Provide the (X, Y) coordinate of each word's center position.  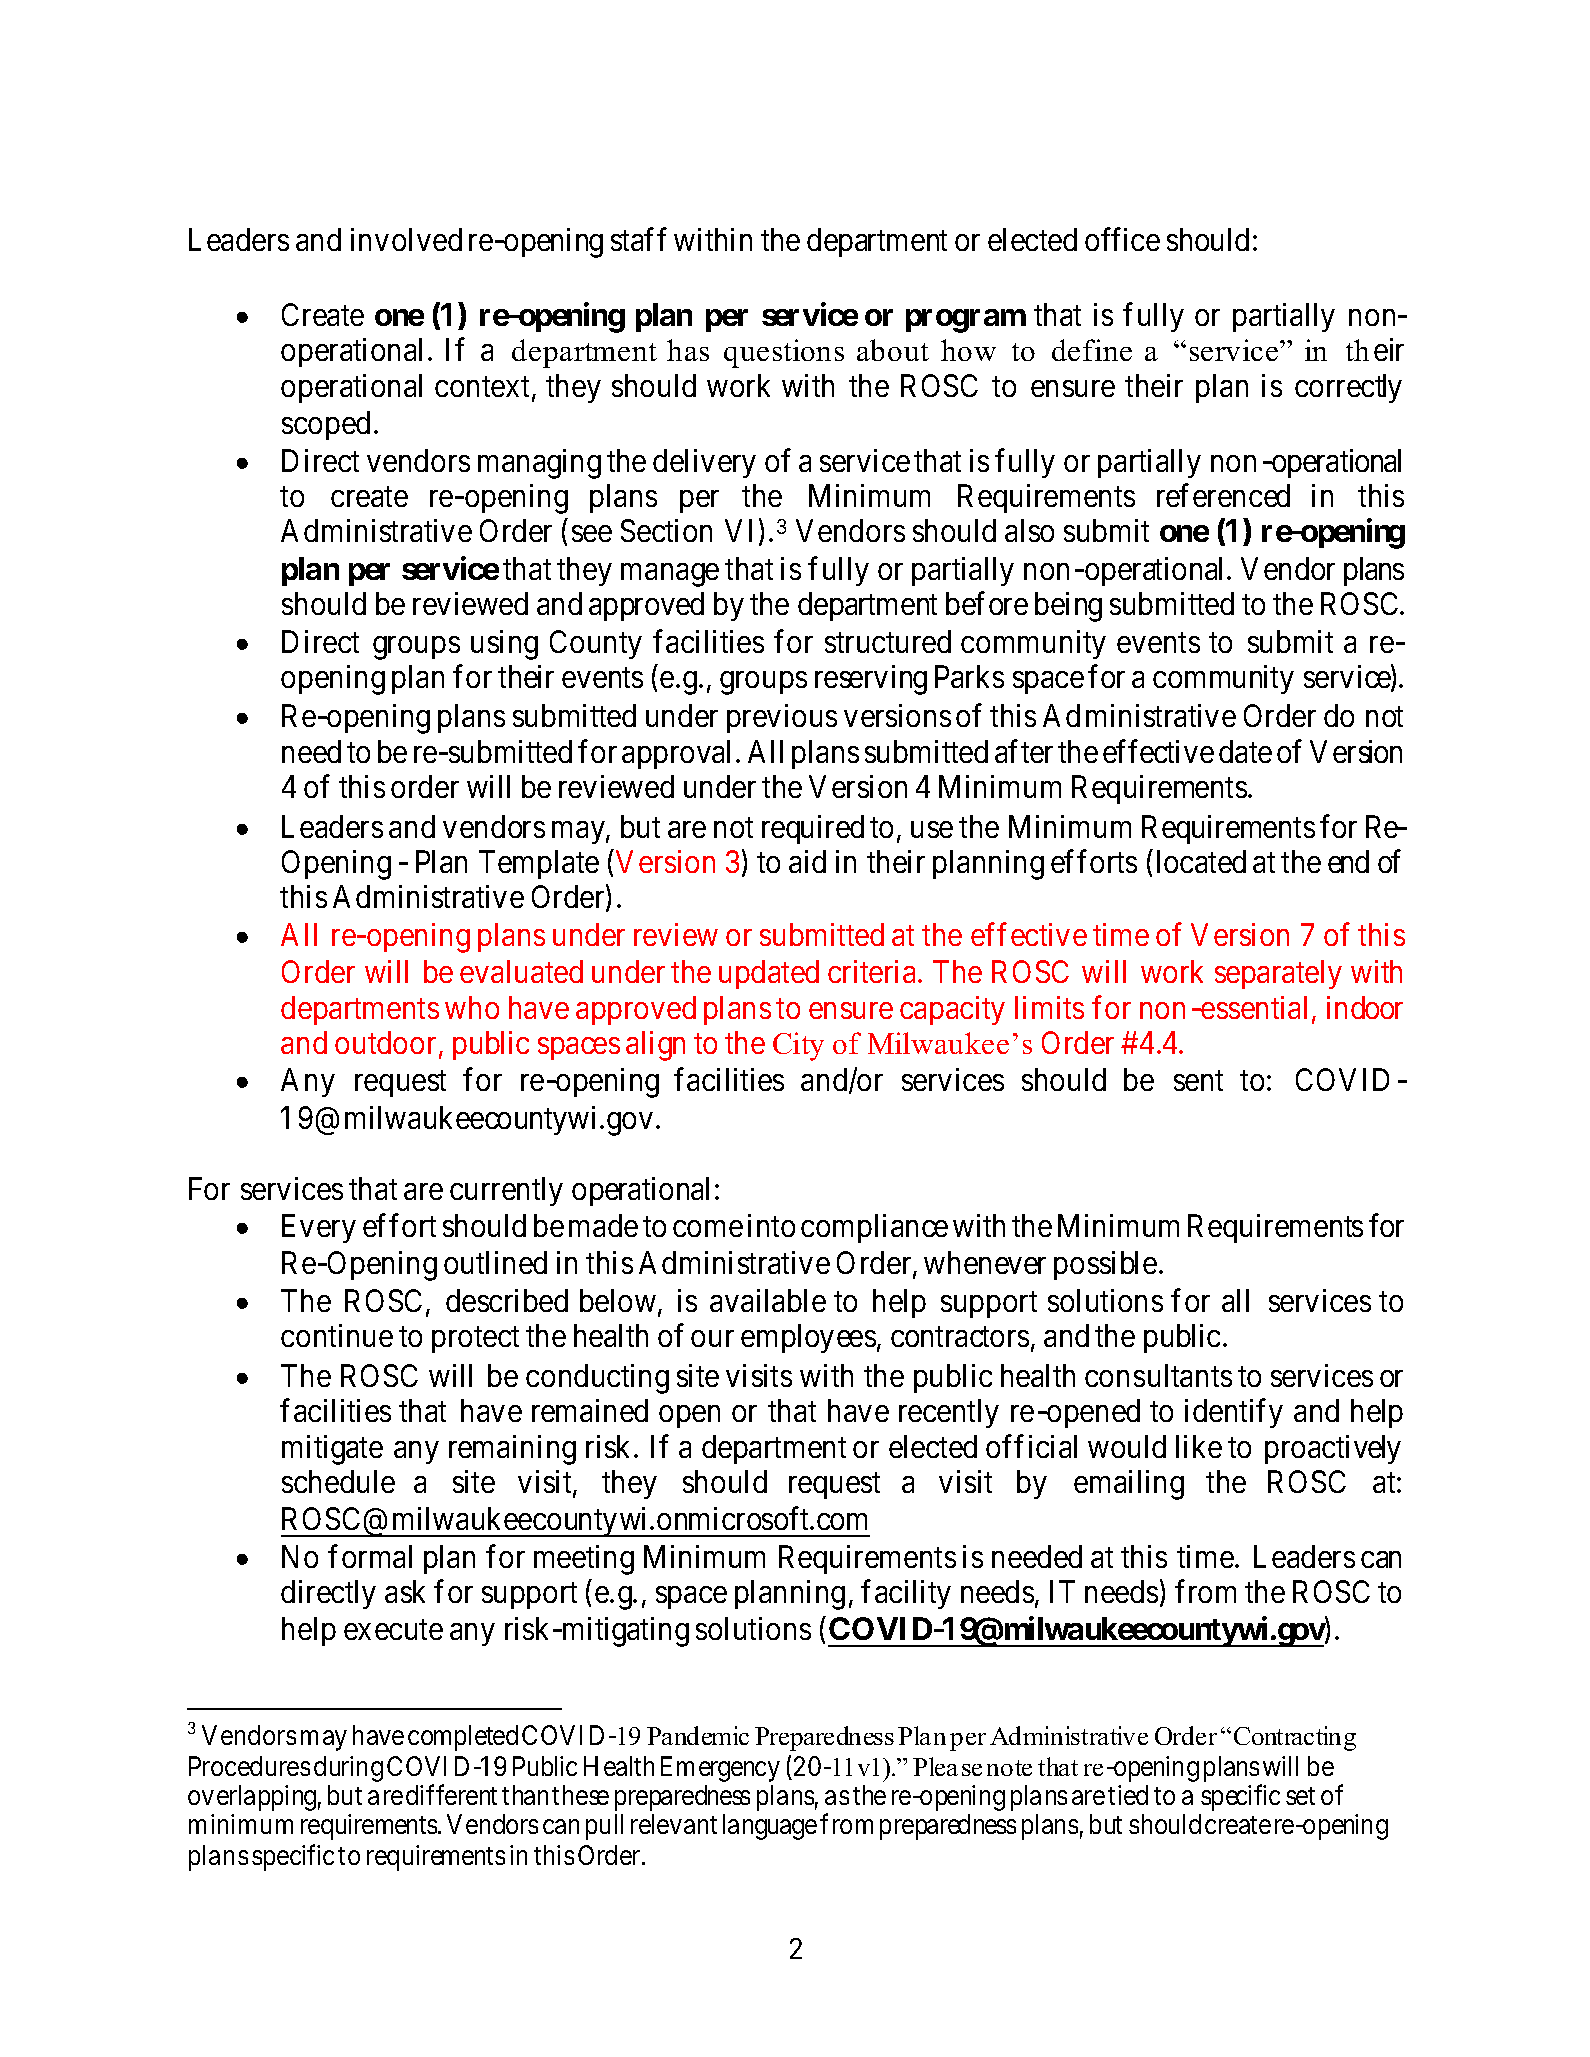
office (1122, 239)
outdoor (385, 1042)
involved (406, 239)
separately (1278, 974)
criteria (871, 971)
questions (784, 353)
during (348, 1769)
